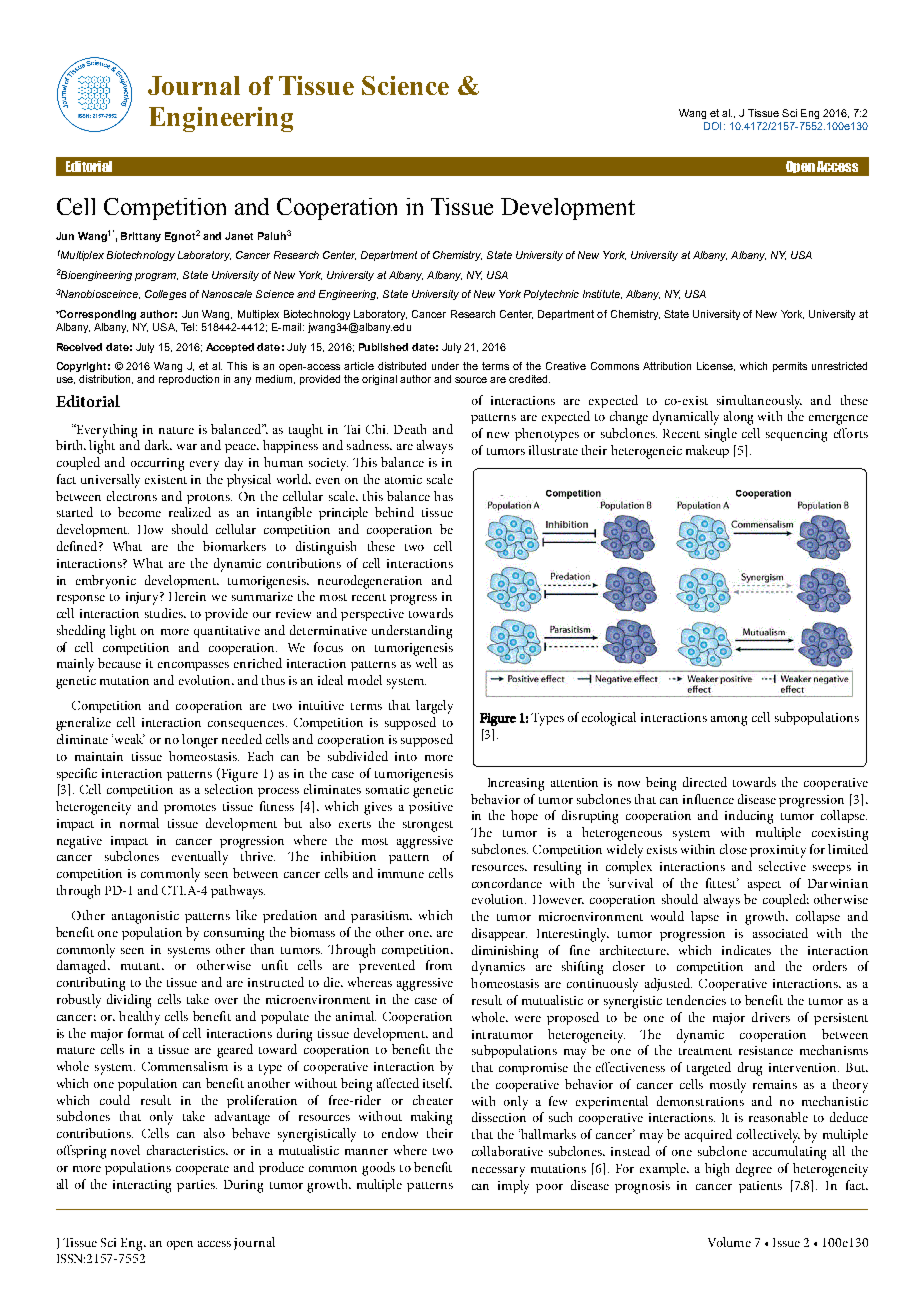  What do you see at coordinates (428, 826) in the screenshot?
I see `strongest` at bounding box center [428, 826].
